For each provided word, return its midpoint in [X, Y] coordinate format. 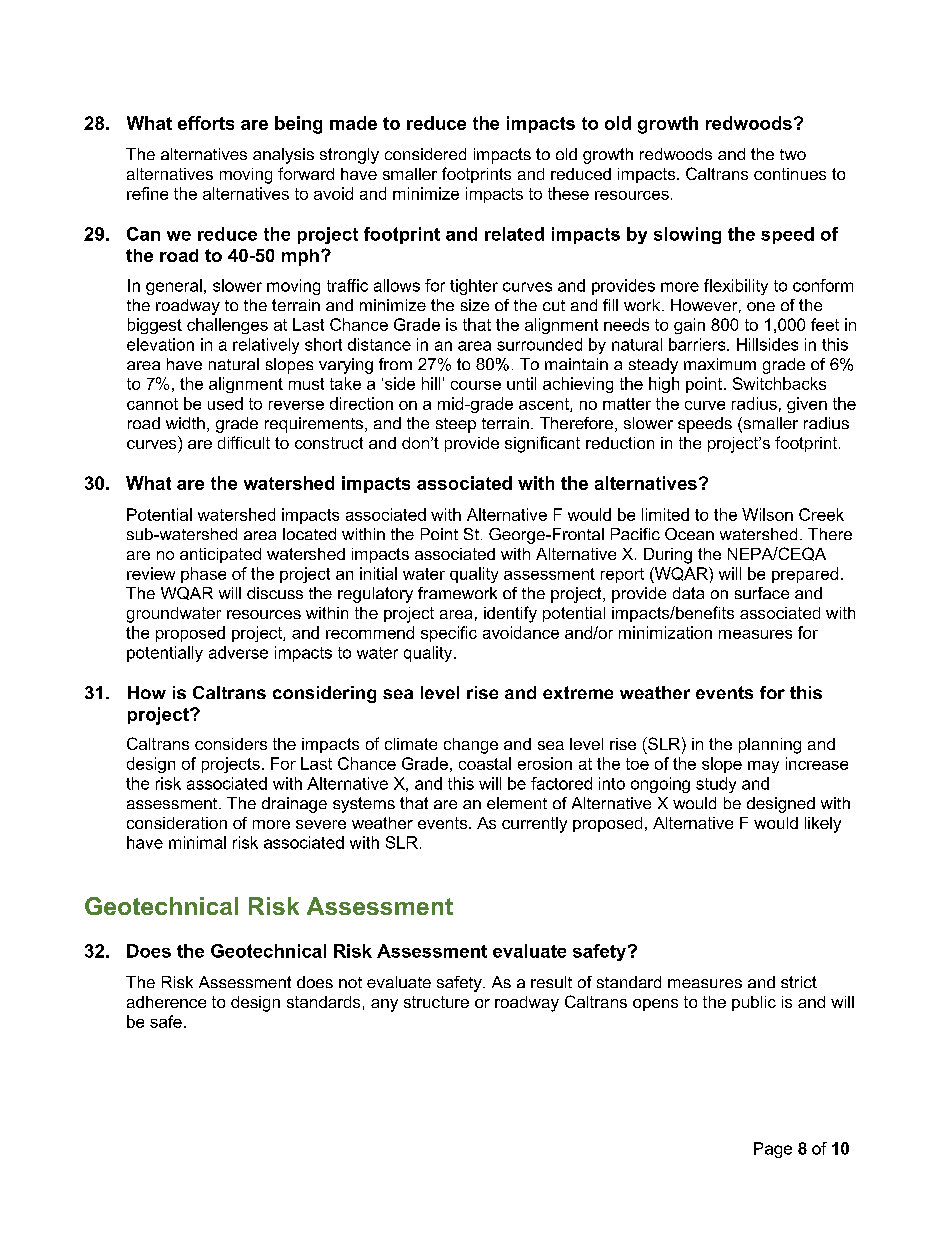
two [793, 154]
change [471, 746]
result [551, 982]
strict [799, 982]
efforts [206, 123]
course [476, 385]
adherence [166, 1002]
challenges [227, 326]
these [568, 193]
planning [770, 746]
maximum [720, 364]
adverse [238, 652]
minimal [197, 842]
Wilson [767, 514]
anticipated [220, 555]
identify [510, 614]
